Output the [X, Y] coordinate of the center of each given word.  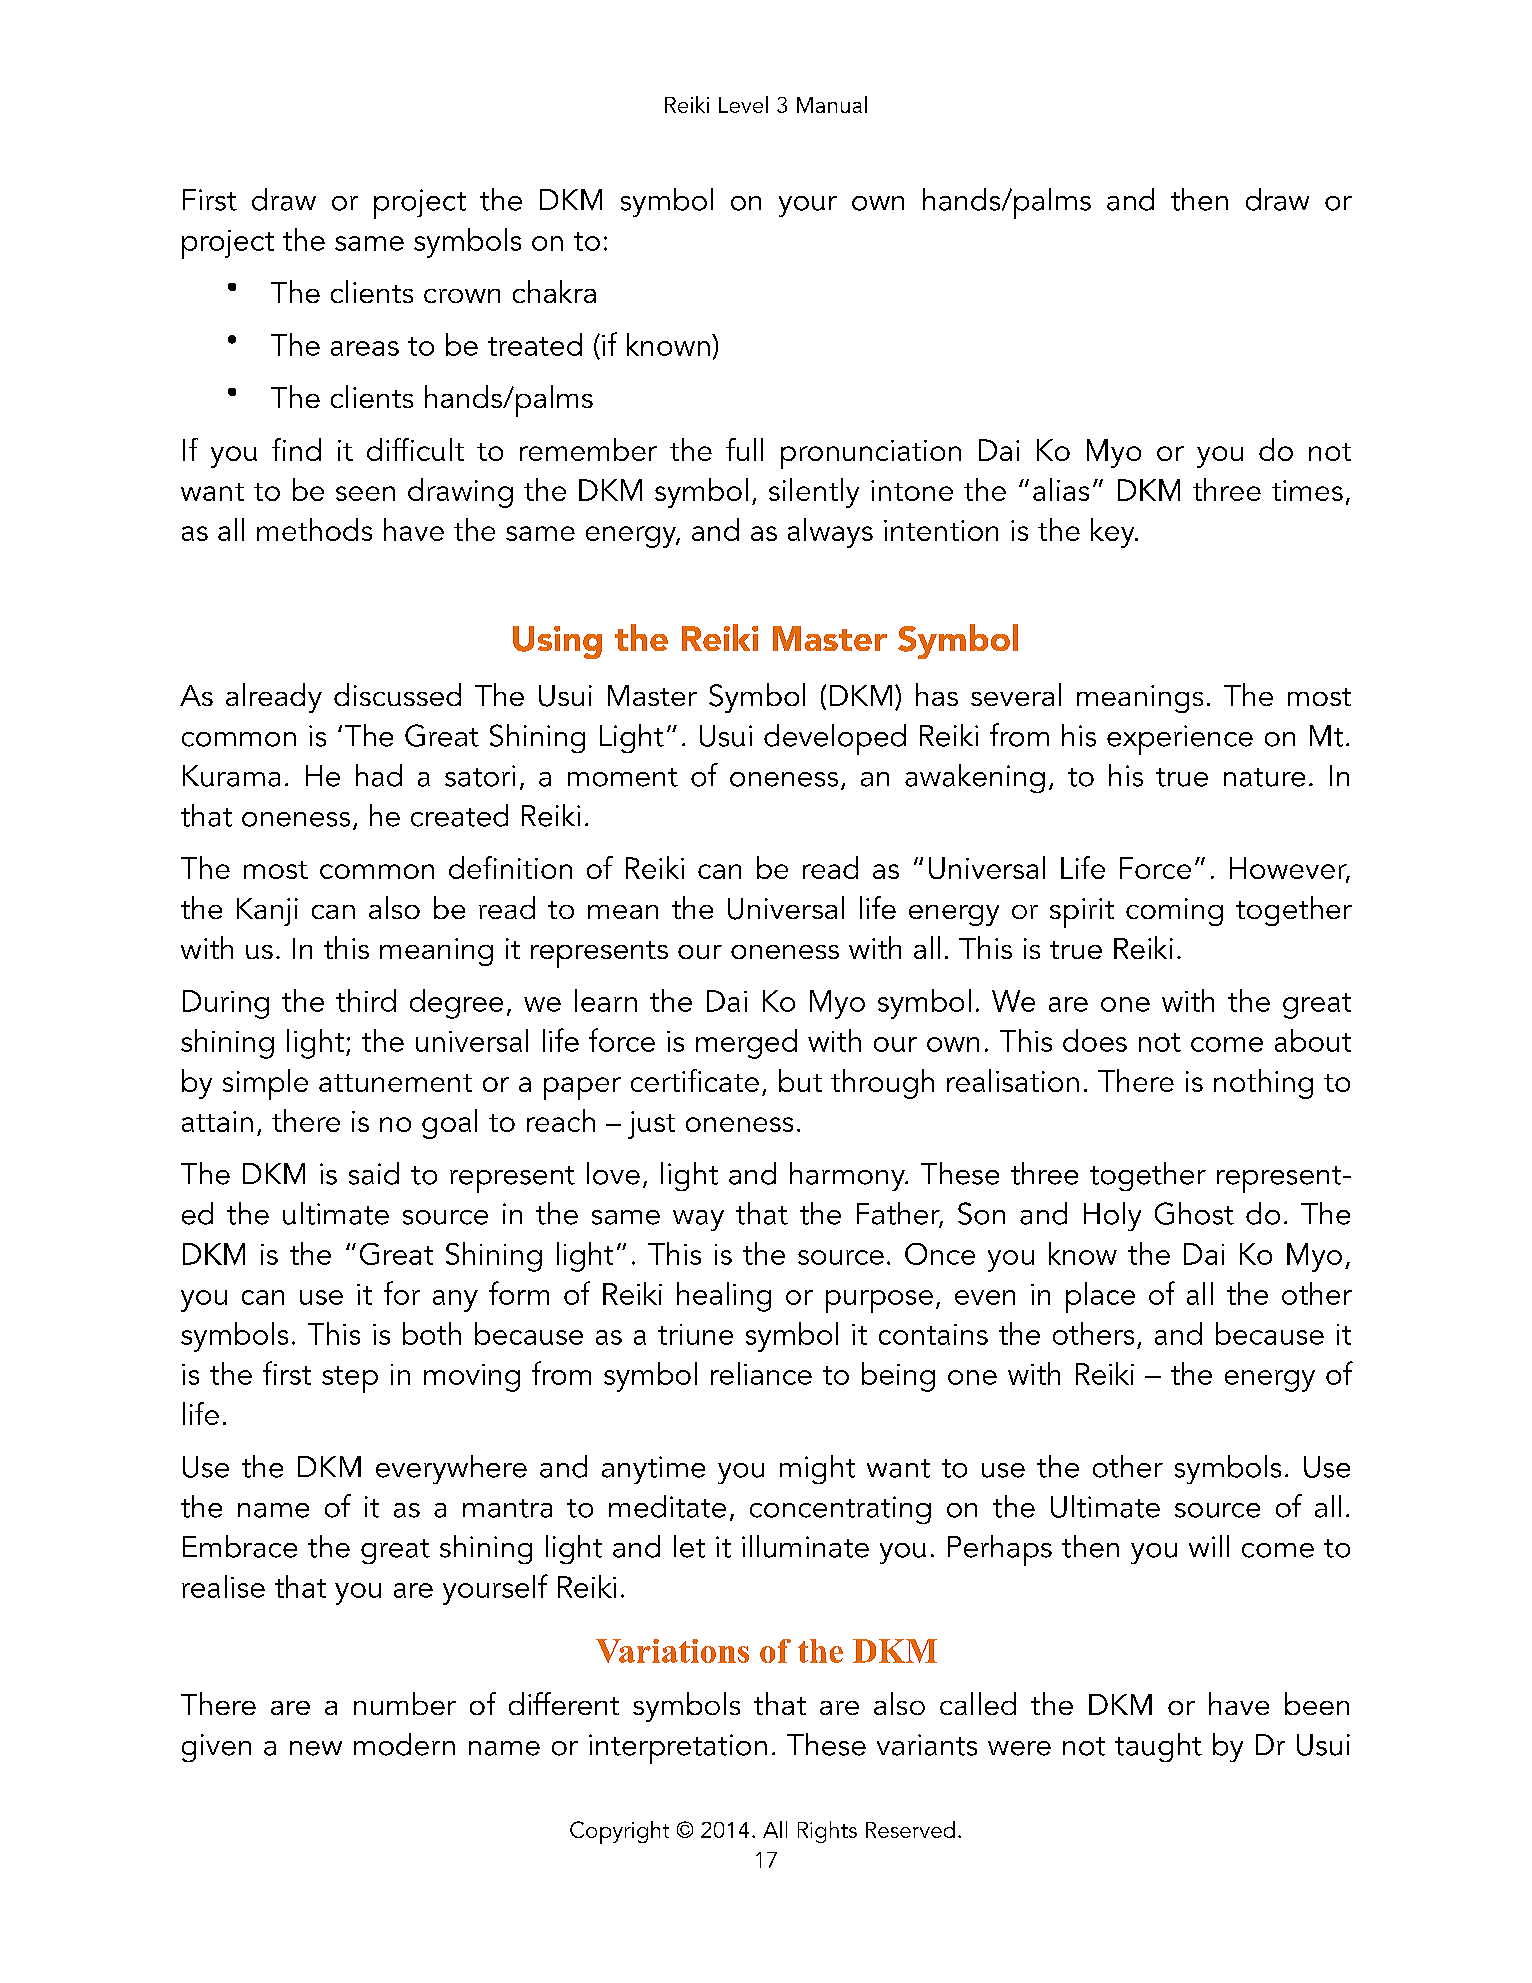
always [830, 533]
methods [314, 529]
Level [743, 104]
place [1100, 1297]
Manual [832, 104]
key [1114, 533]
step [350, 1379]
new [316, 1748]
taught [1158, 1747]
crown [462, 296]
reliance [761, 1373]
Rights [827, 1832]
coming [1174, 912]
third [366, 1000]
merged [746, 1044]
